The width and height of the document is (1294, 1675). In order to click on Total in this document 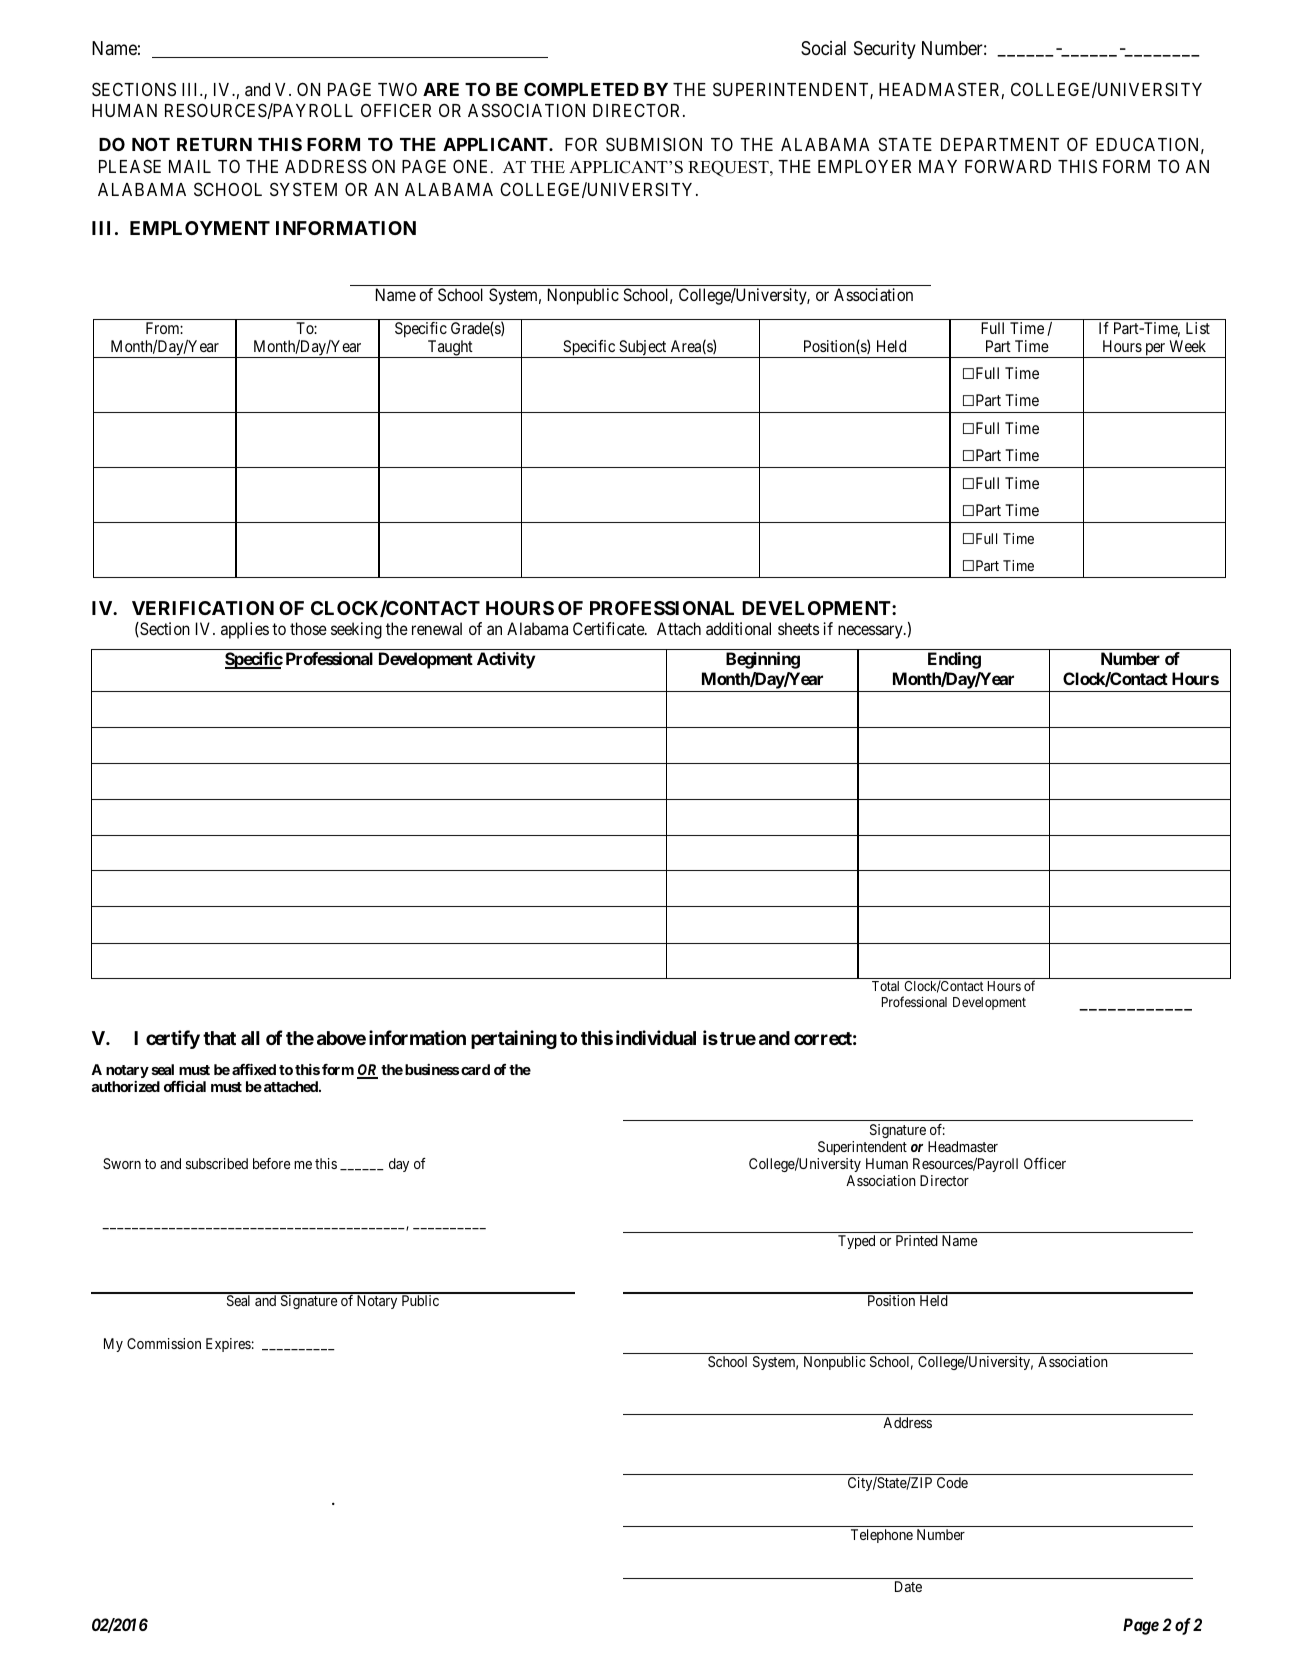, I will do `click(885, 986)`.
